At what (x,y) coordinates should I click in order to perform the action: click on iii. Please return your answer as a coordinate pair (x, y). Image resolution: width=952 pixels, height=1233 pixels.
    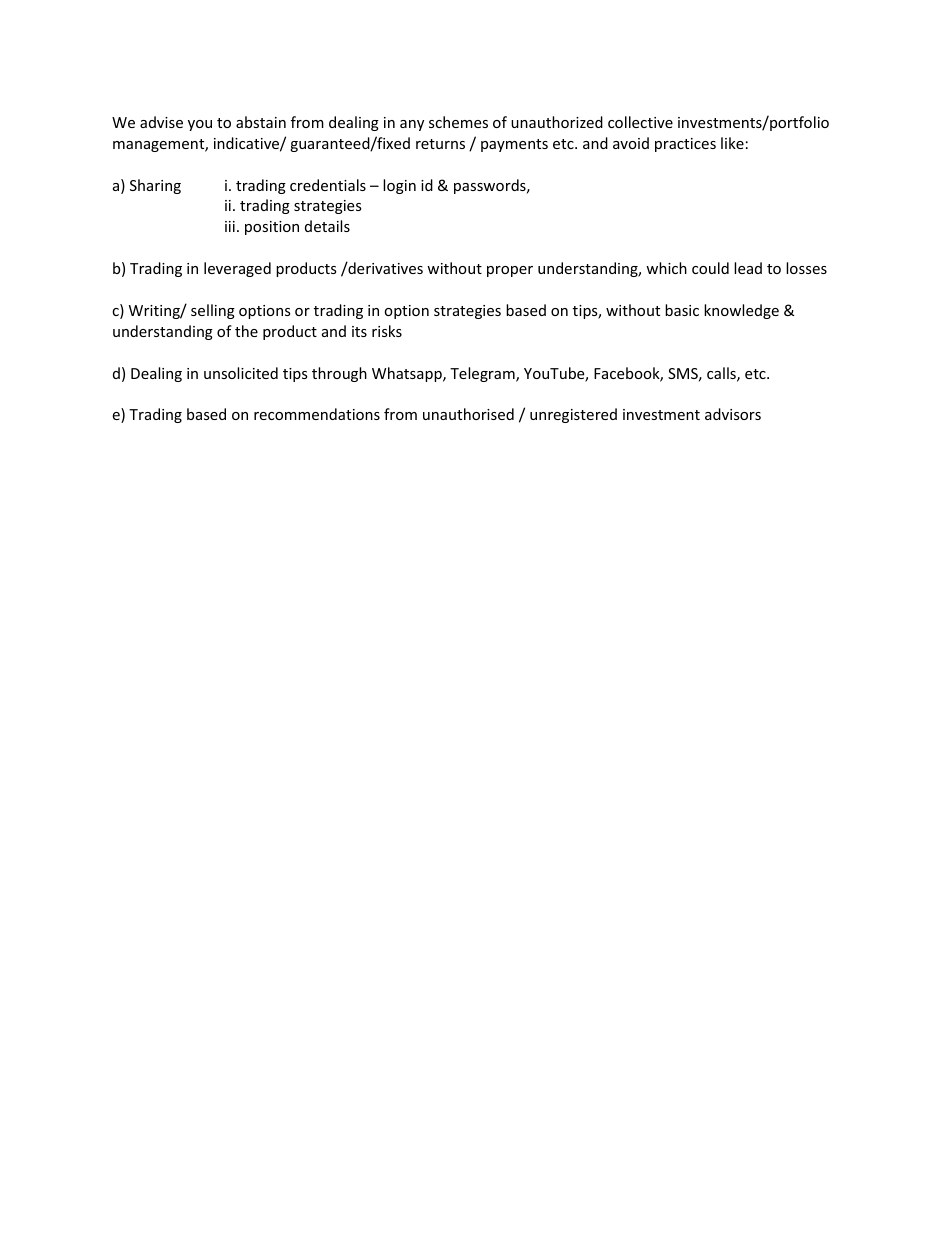
    Looking at the image, I should click on (230, 226).
